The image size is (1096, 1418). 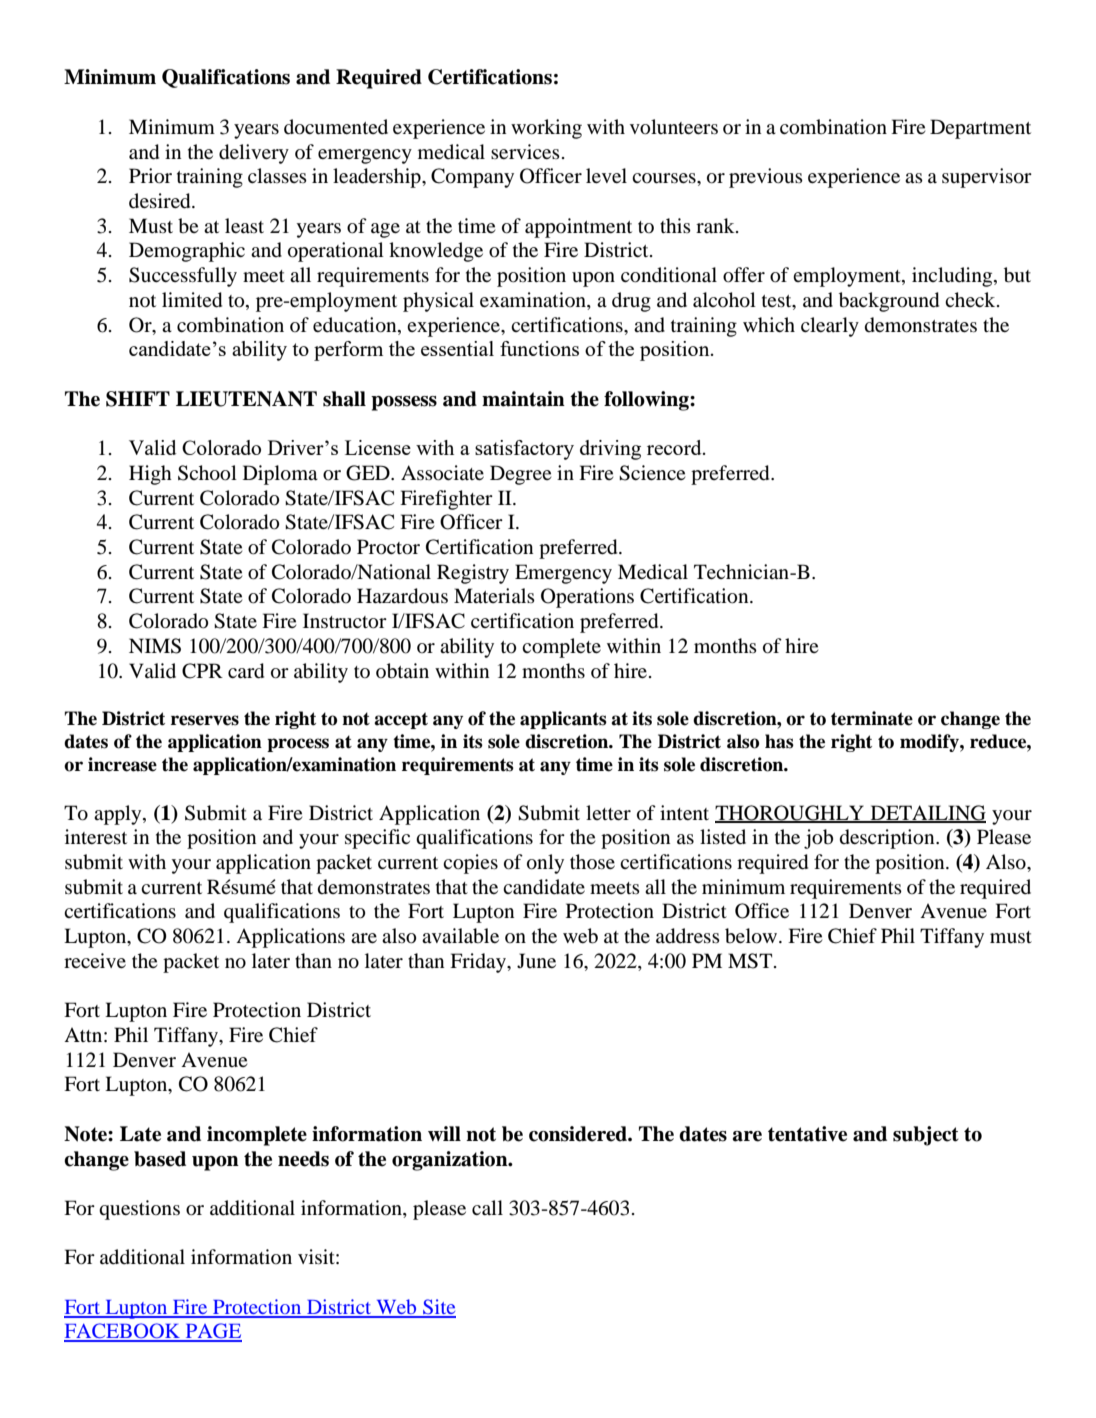 What do you see at coordinates (150, 176) in the image?
I see `Prior` at bounding box center [150, 176].
